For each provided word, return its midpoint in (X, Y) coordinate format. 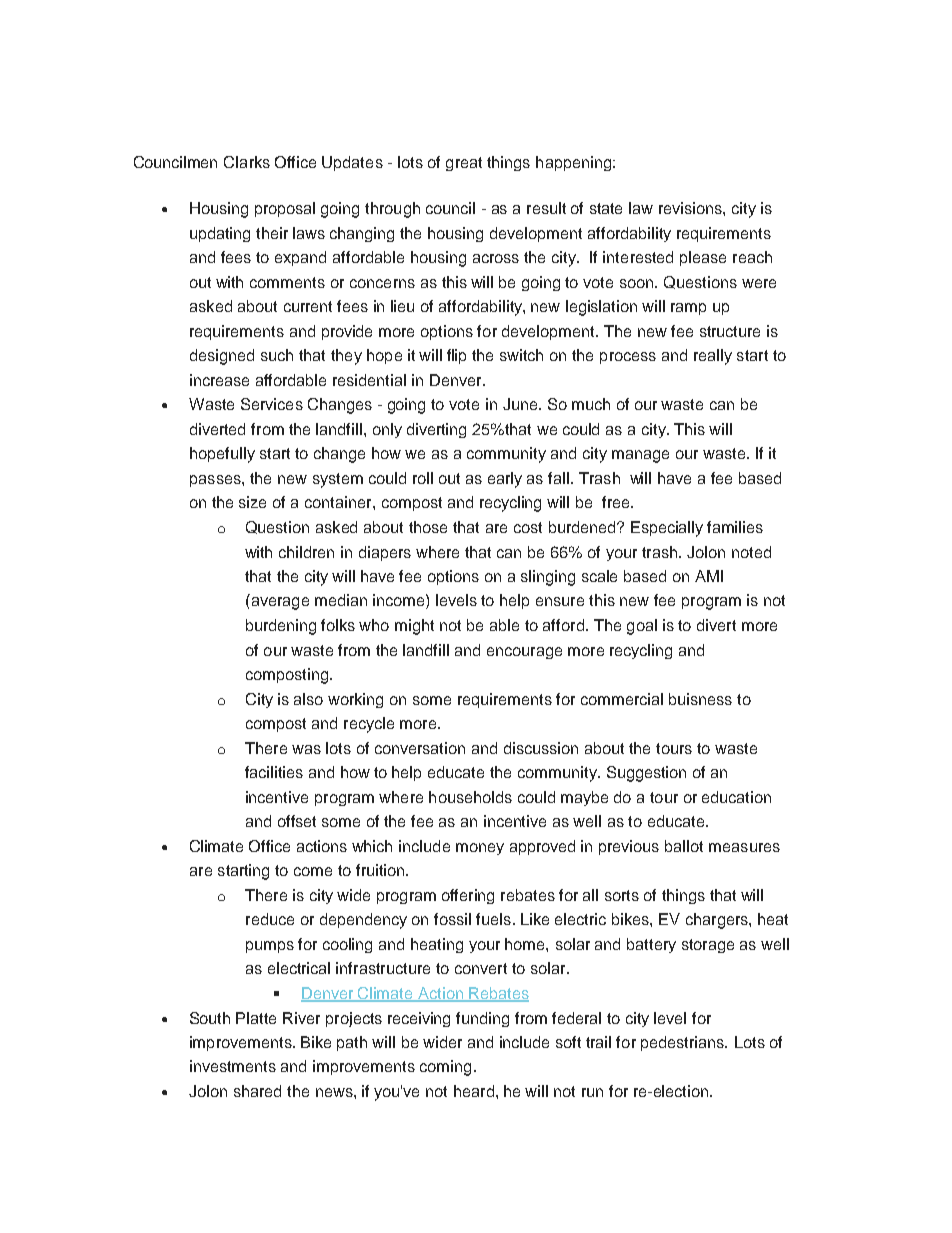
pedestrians (684, 1043)
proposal (285, 209)
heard (474, 1091)
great (464, 164)
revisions (691, 208)
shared (257, 1091)
